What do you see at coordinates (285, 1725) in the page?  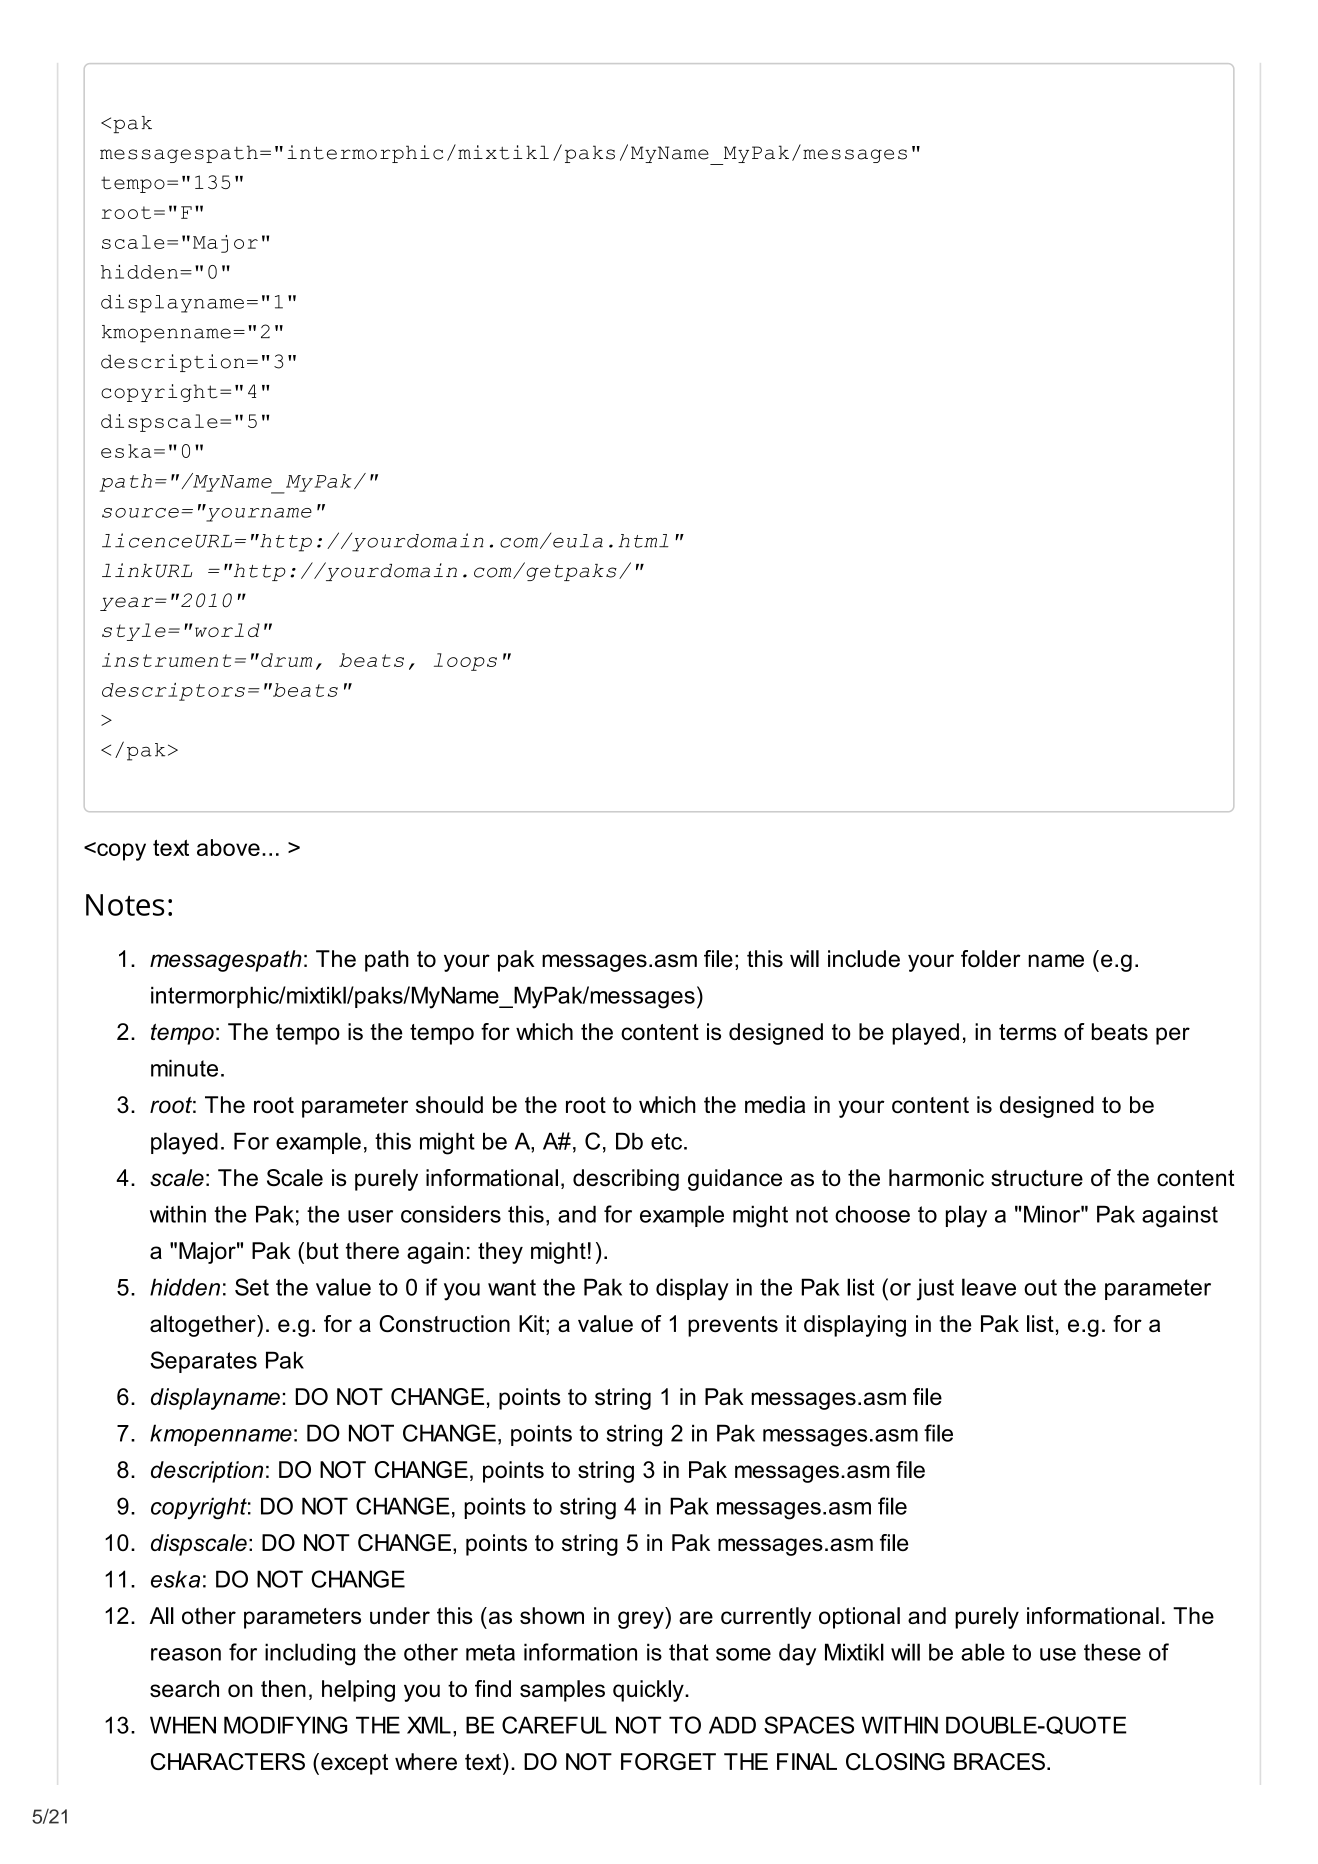 I see `MODIFYING` at bounding box center [285, 1725].
